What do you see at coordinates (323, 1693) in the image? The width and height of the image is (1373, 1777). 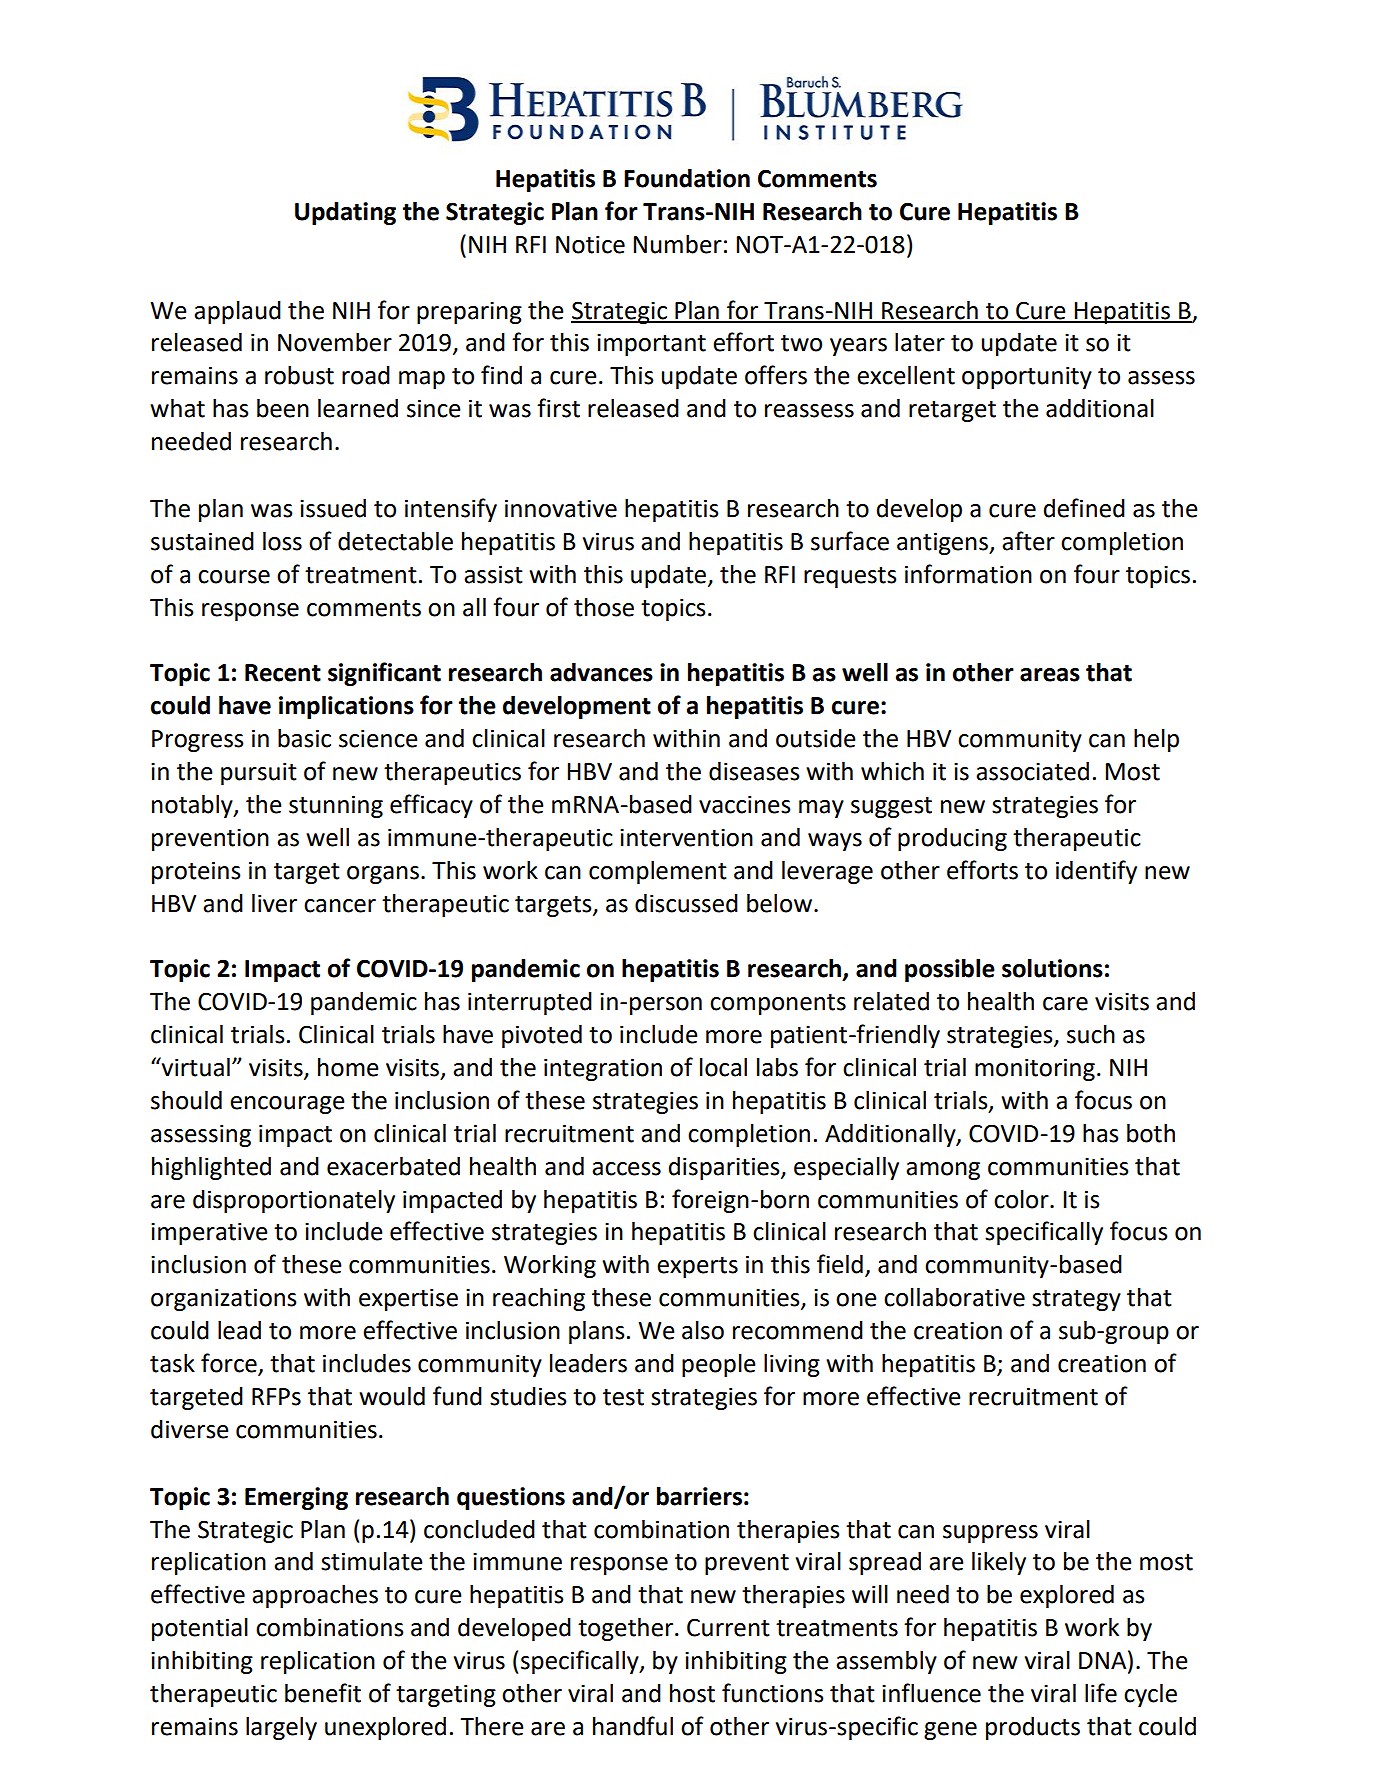 I see `benefit` at bounding box center [323, 1693].
